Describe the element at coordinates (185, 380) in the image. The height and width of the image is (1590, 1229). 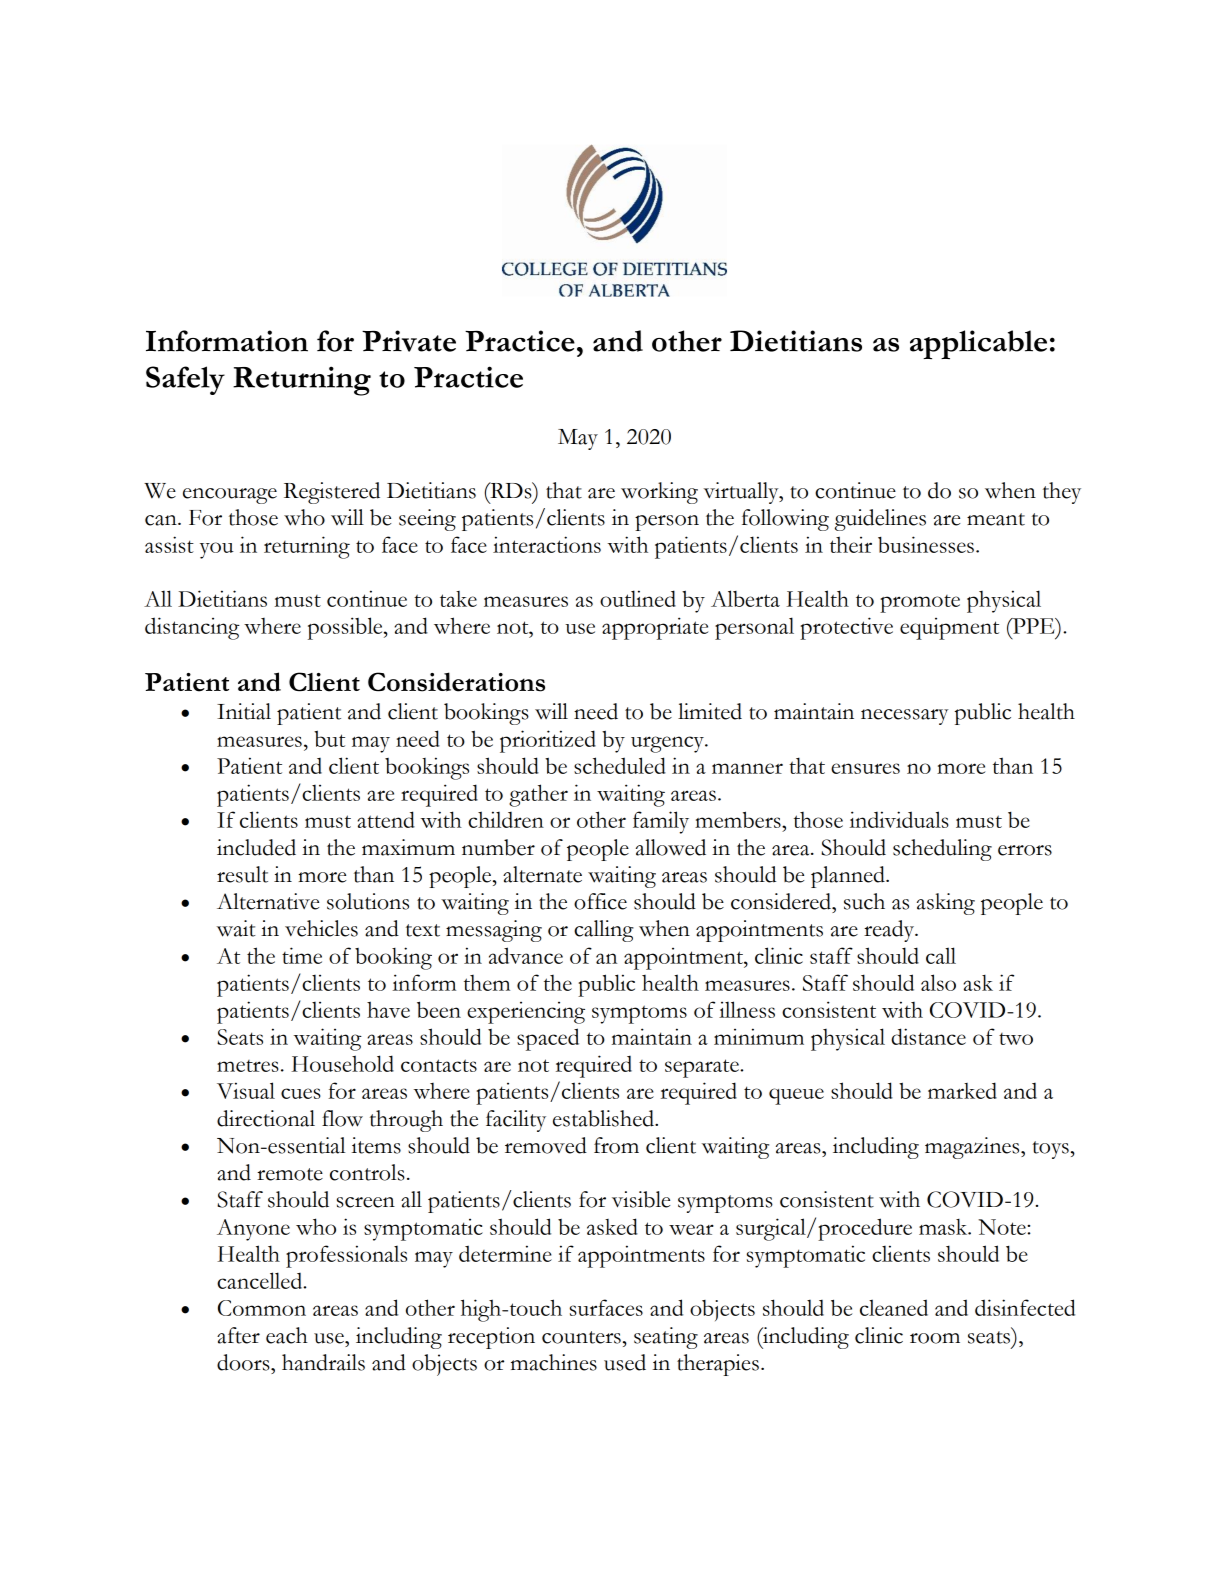
I see `Safely` at that location.
